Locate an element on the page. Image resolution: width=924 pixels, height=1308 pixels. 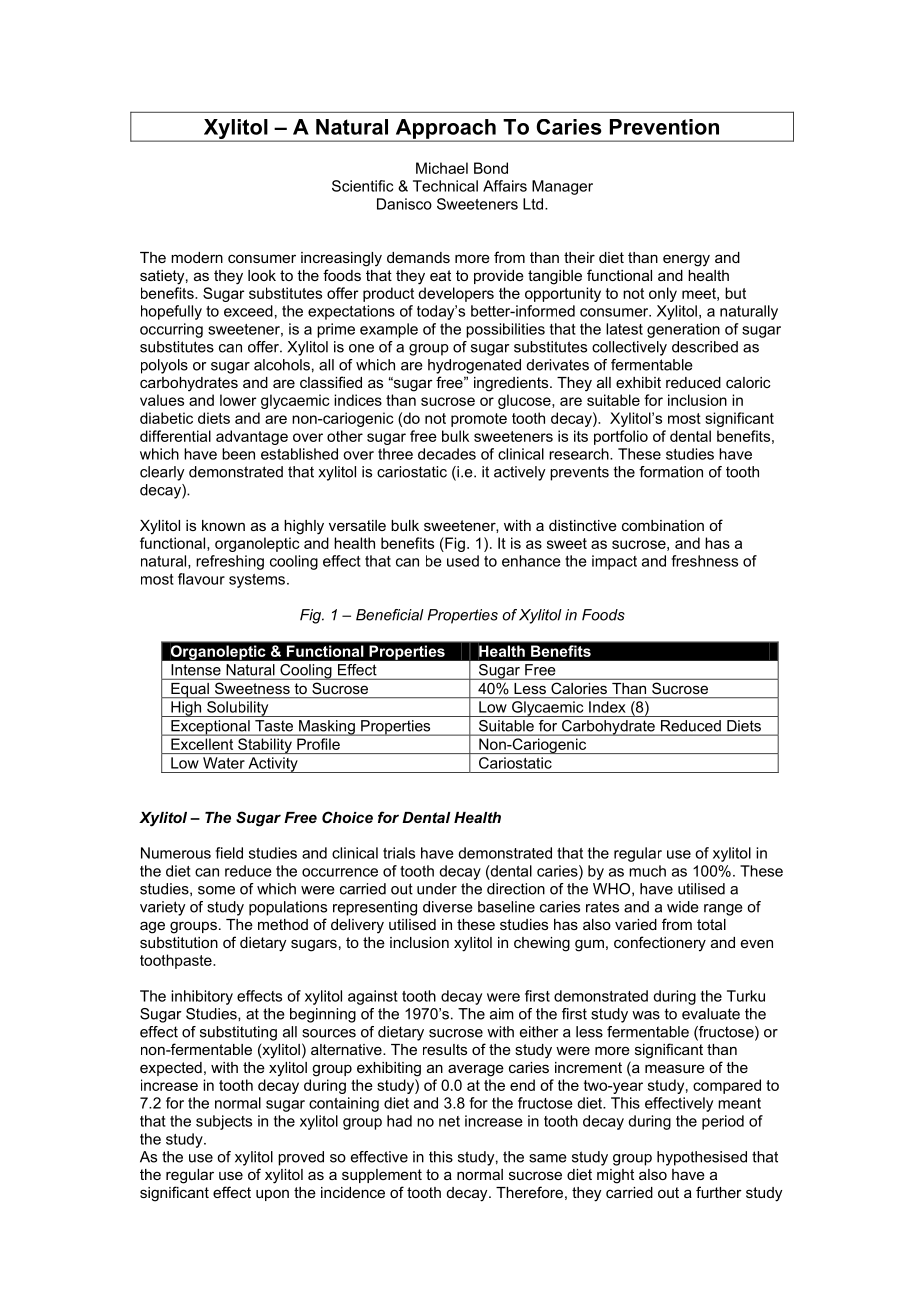
promote is located at coordinates (479, 420).
